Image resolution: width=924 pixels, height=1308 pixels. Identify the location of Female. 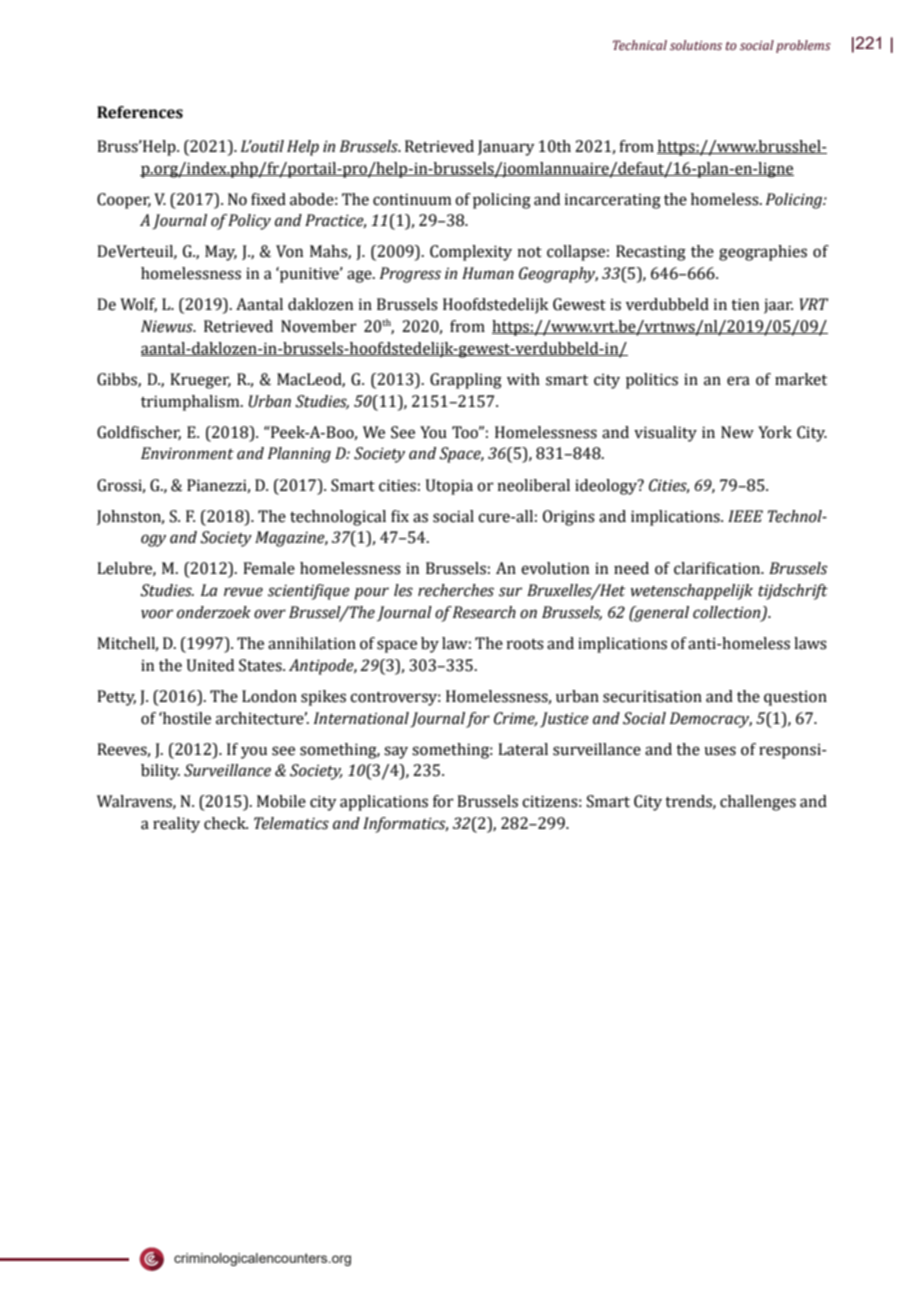
(269, 568).
